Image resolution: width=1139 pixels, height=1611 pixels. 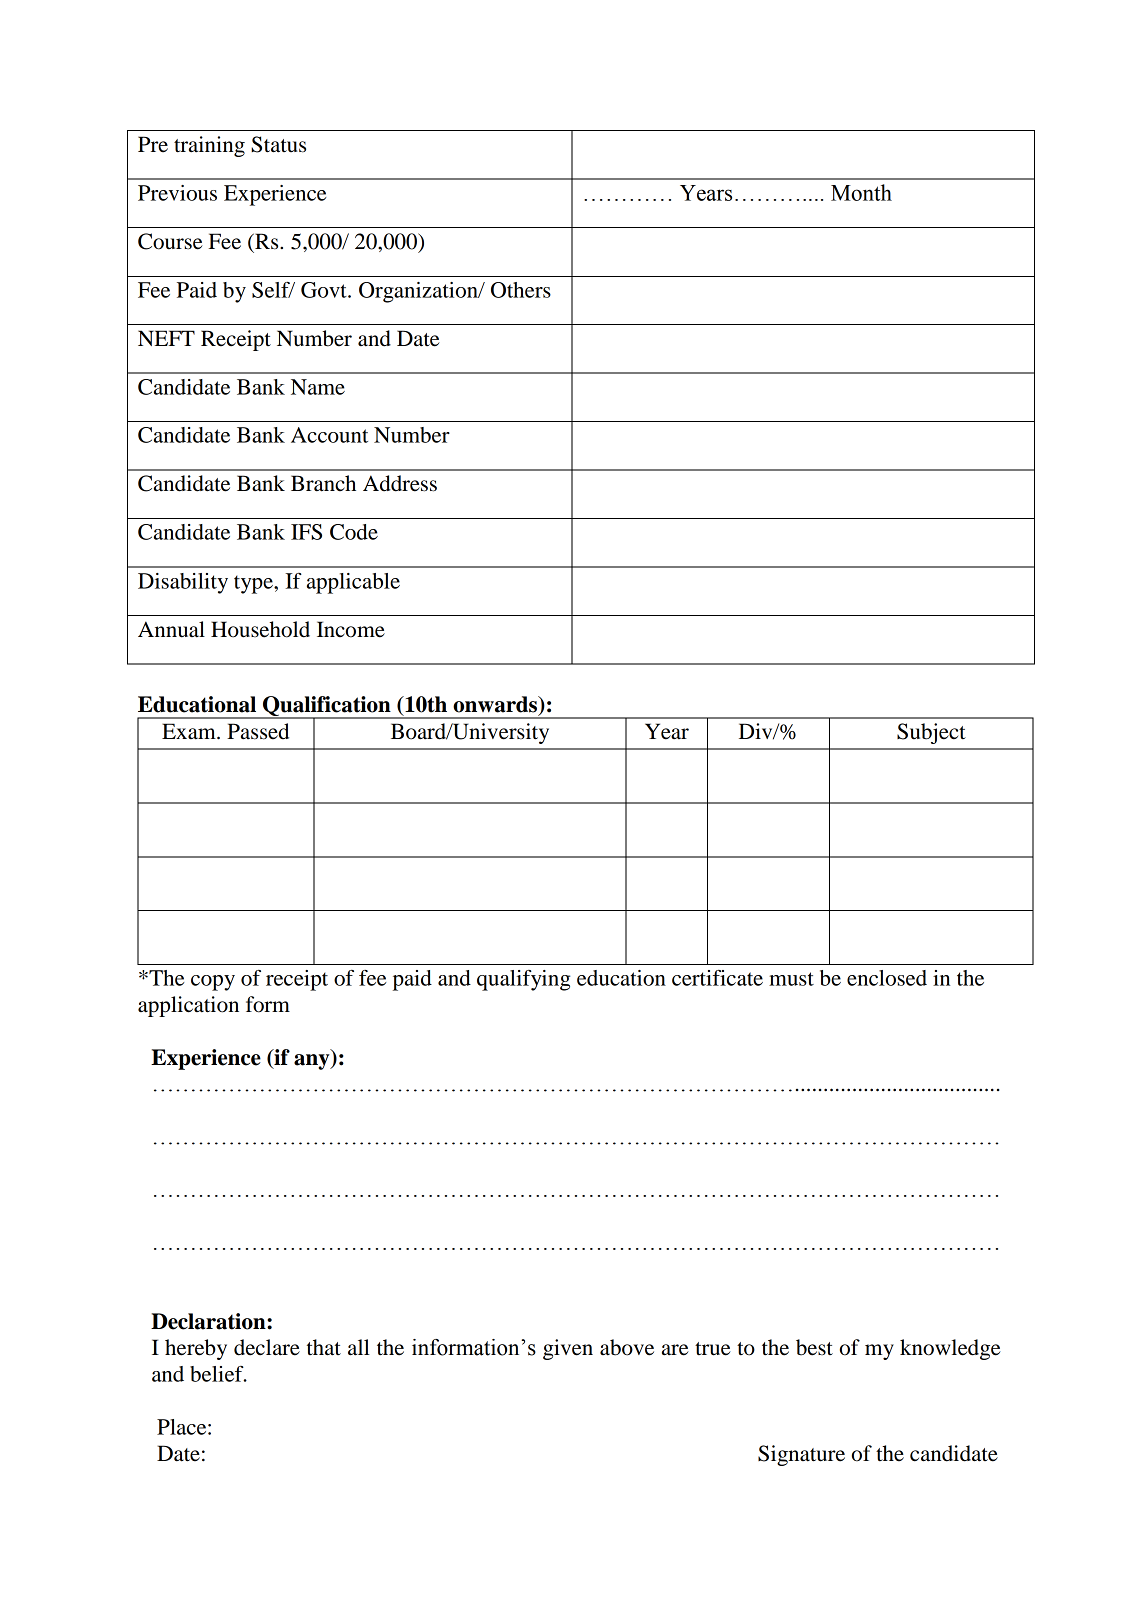 I want to click on Subject, so click(x=931, y=733).
